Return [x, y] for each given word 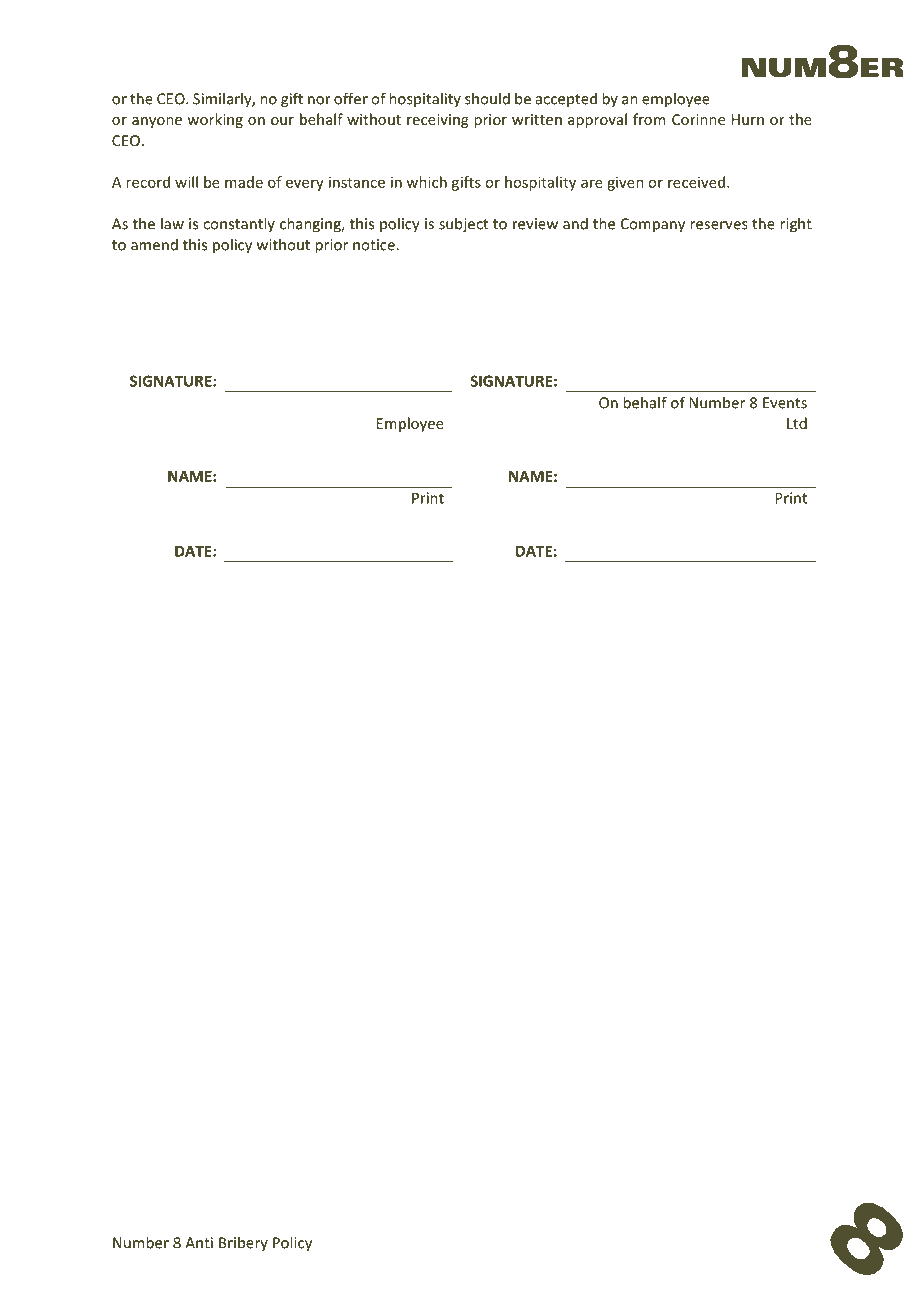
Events [785, 403]
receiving [437, 121]
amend [154, 245]
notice [375, 245]
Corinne [698, 119]
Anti [199, 1243]
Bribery [243, 1243]
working [215, 120]
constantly [239, 224]
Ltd [797, 423]
